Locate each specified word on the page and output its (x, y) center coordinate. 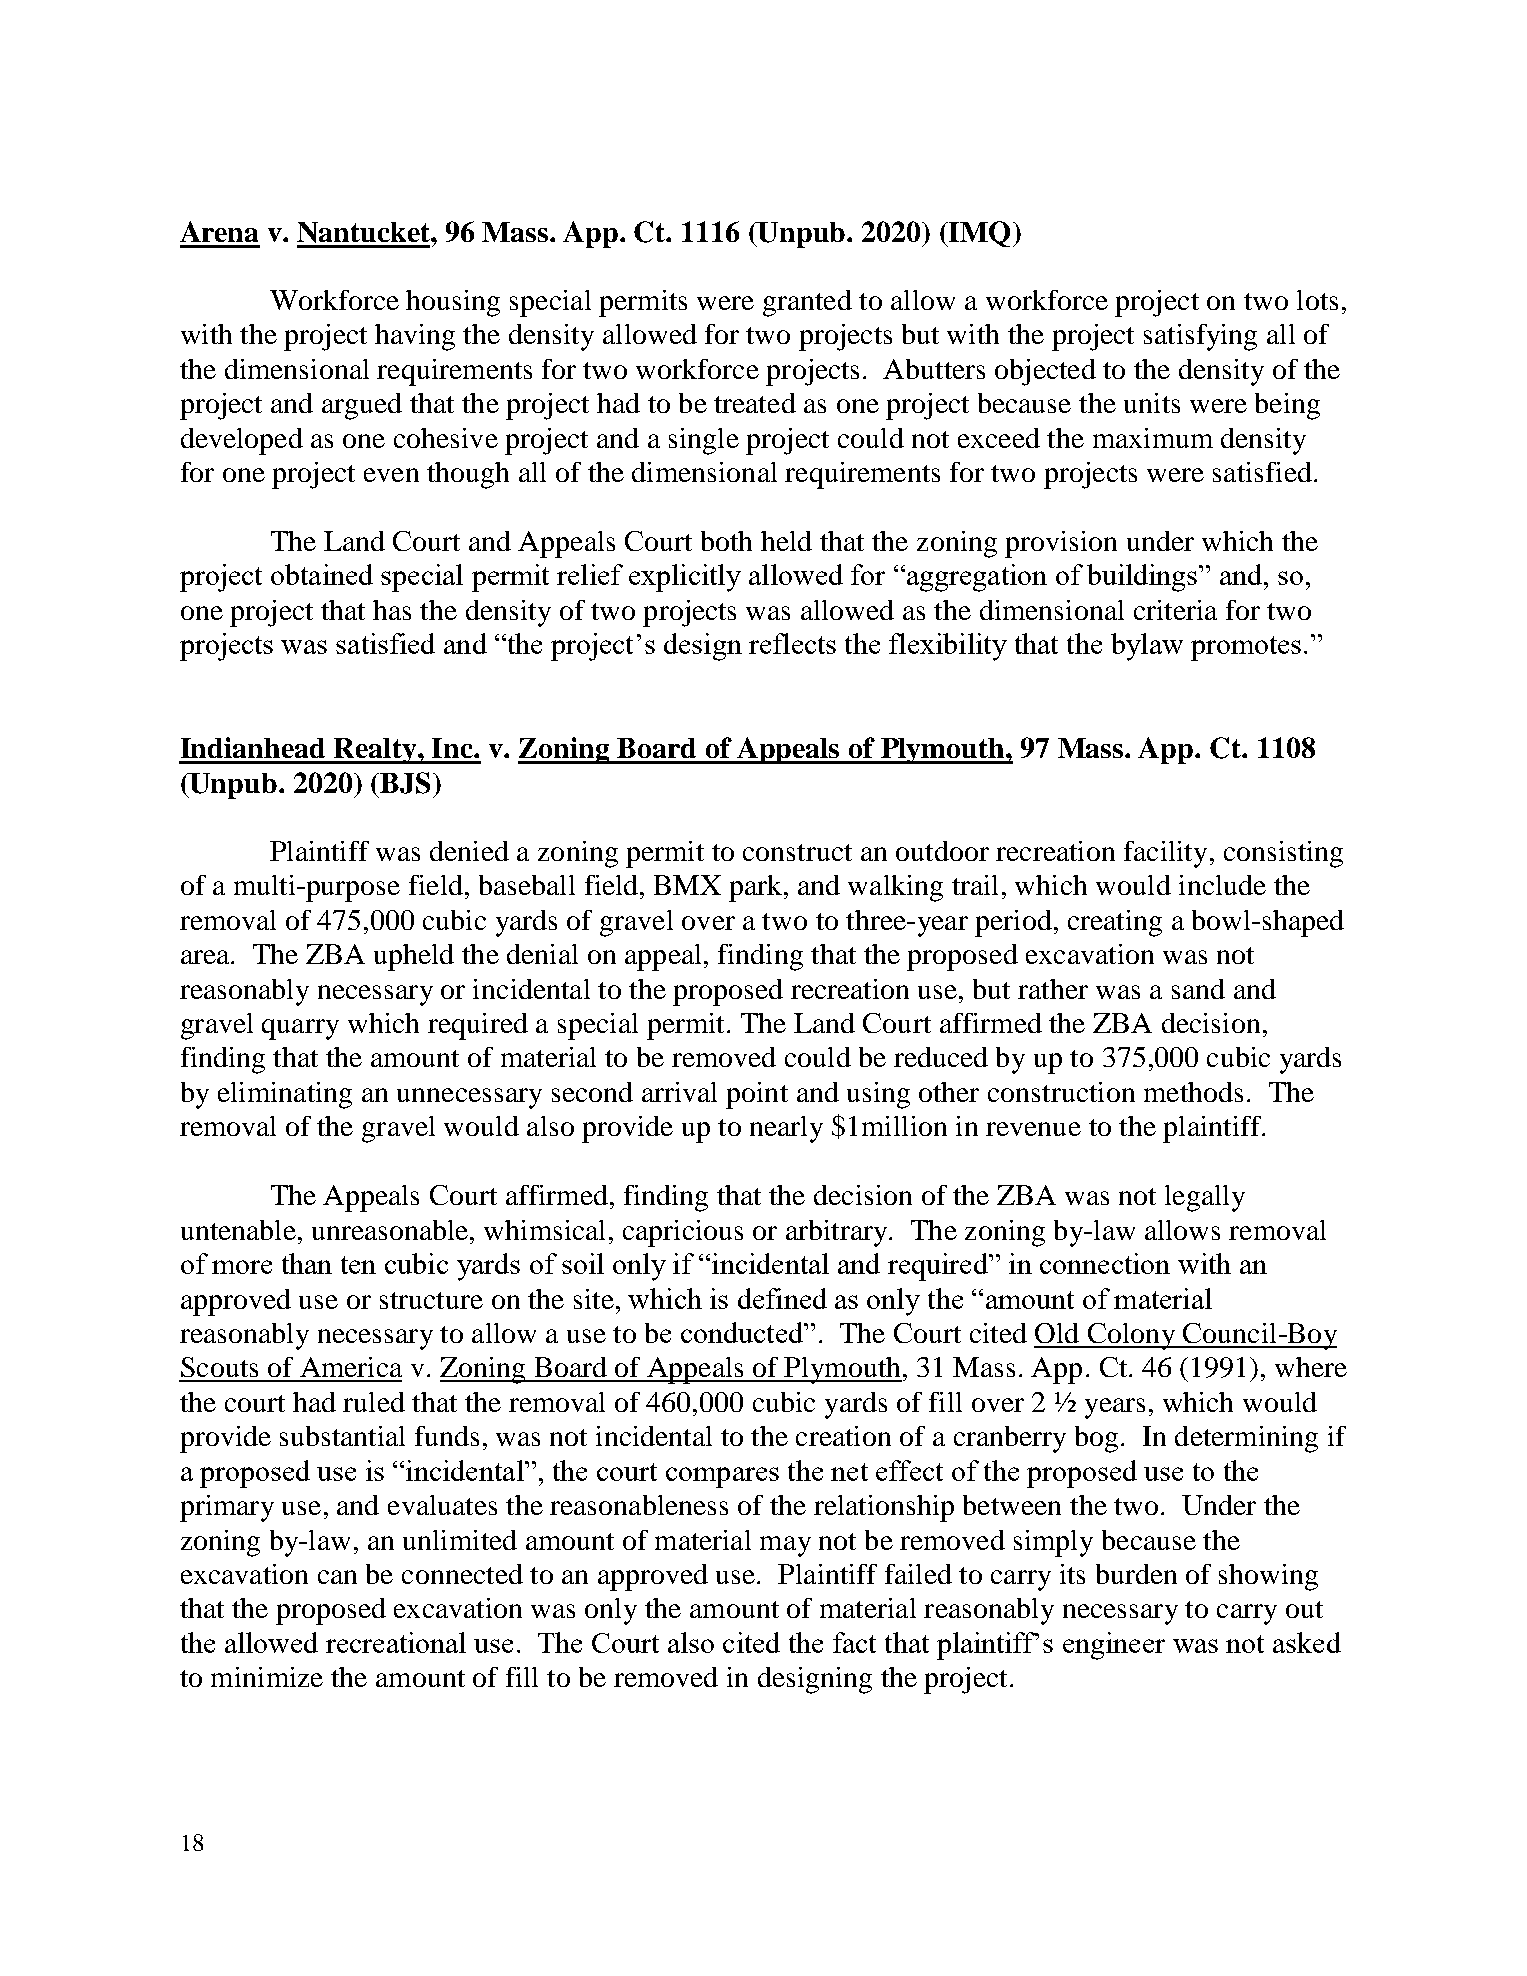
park (757, 888)
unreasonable (391, 1230)
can (337, 1577)
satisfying (1200, 337)
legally (1205, 1198)
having (415, 337)
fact (854, 1642)
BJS (404, 783)
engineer (1114, 1646)
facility (1165, 854)
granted (807, 303)
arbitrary (838, 1233)
